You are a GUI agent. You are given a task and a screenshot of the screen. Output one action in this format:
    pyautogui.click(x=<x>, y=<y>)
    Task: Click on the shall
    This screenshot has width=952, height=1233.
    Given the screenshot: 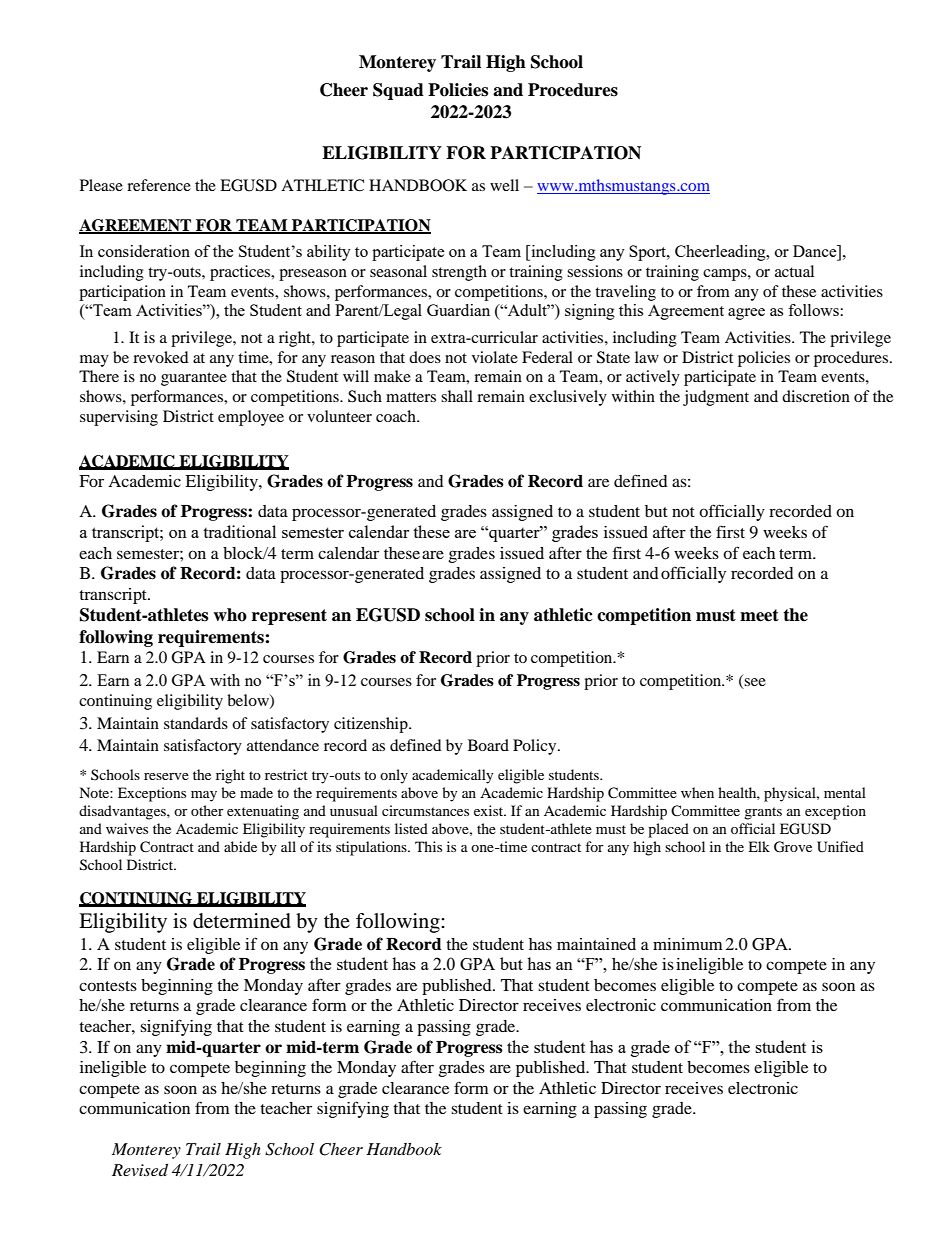 What is the action you would take?
    pyautogui.click(x=457, y=396)
